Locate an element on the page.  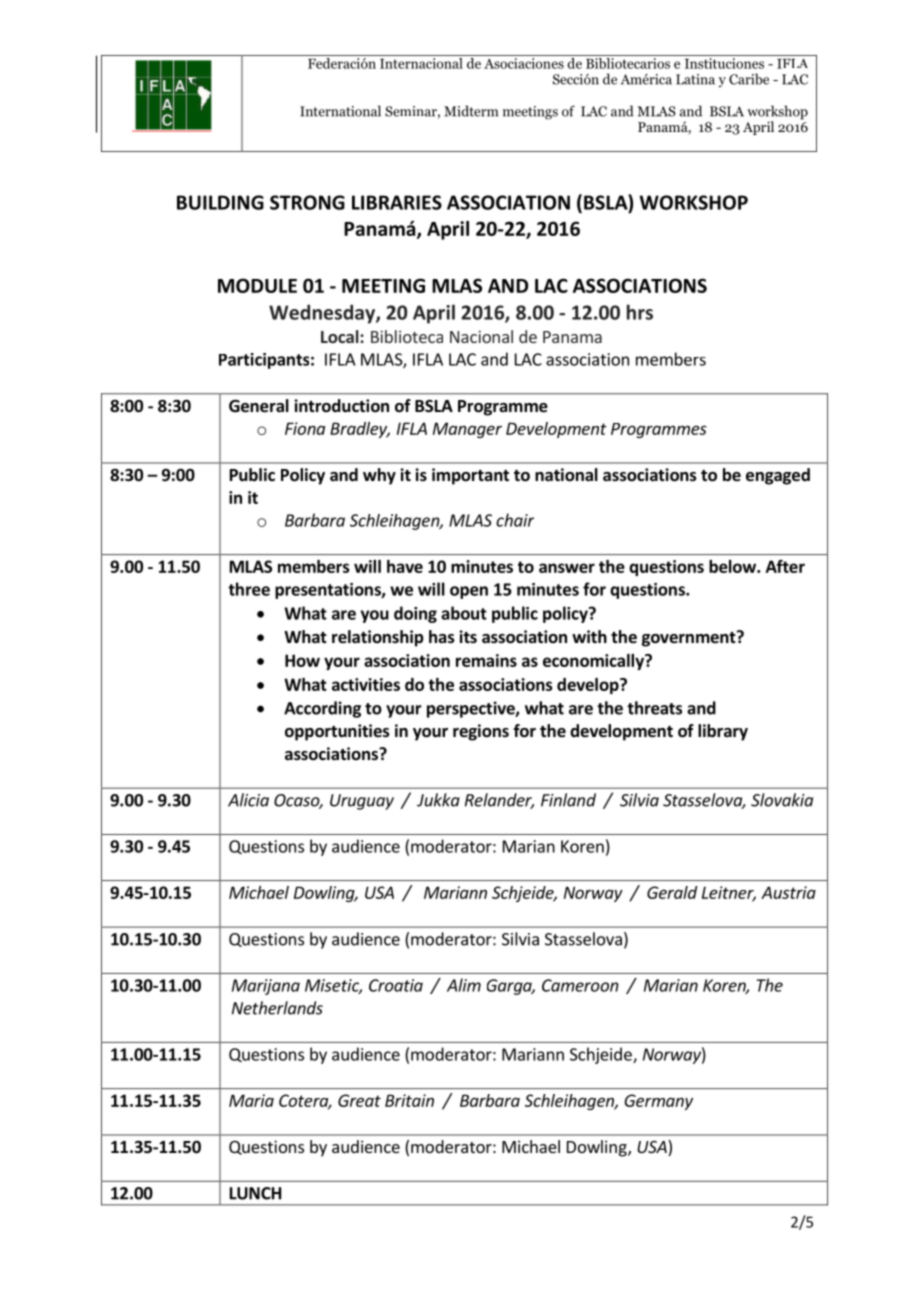
Alicia is located at coordinates (248, 800).
